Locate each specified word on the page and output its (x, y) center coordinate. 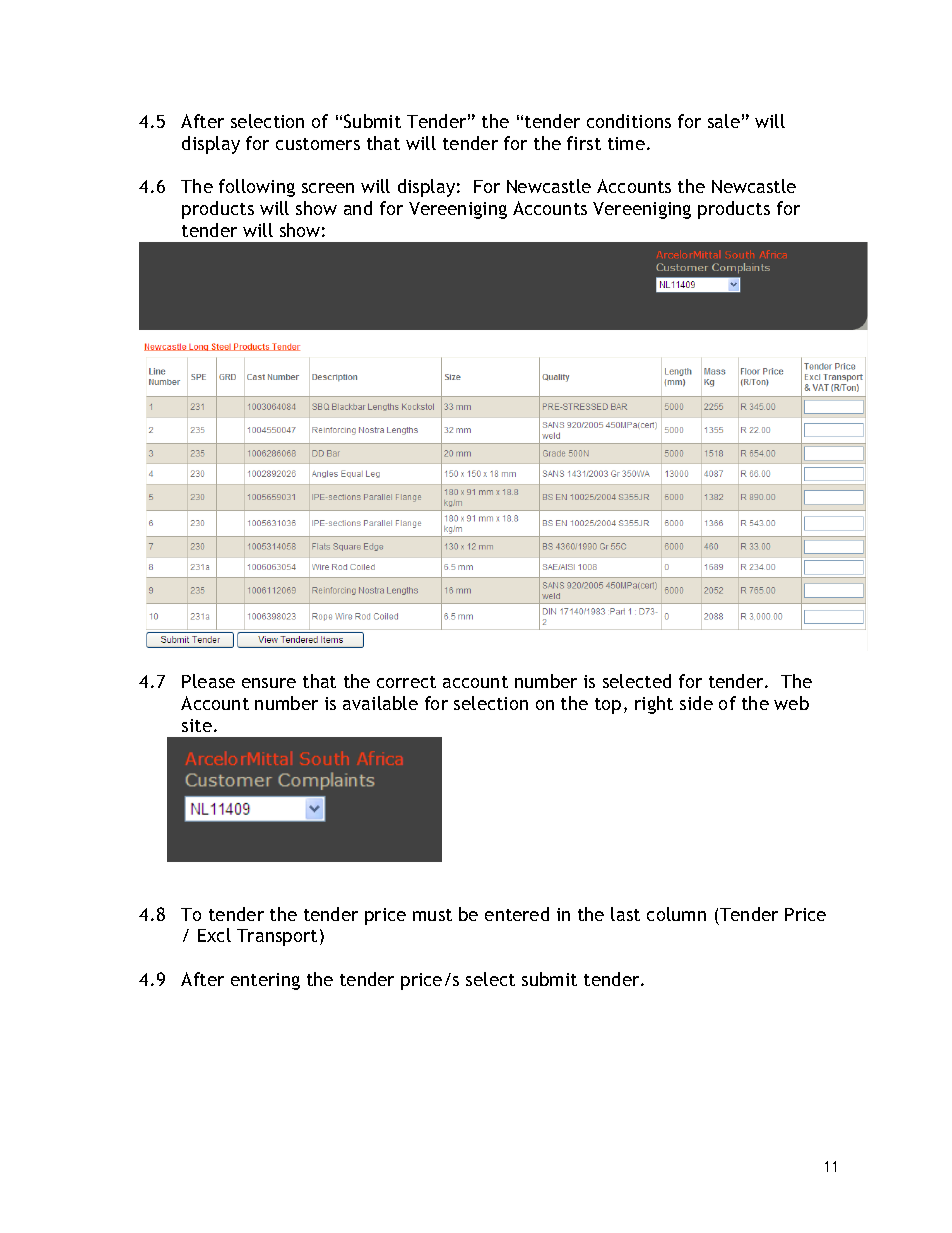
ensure (269, 683)
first (584, 143)
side (696, 703)
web (791, 703)
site (197, 725)
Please (208, 681)
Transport (277, 937)
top (608, 706)
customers (318, 144)
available (380, 703)
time (626, 143)
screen (328, 188)
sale (724, 121)
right (654, 705)
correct (406, 682)
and (358, 208)
